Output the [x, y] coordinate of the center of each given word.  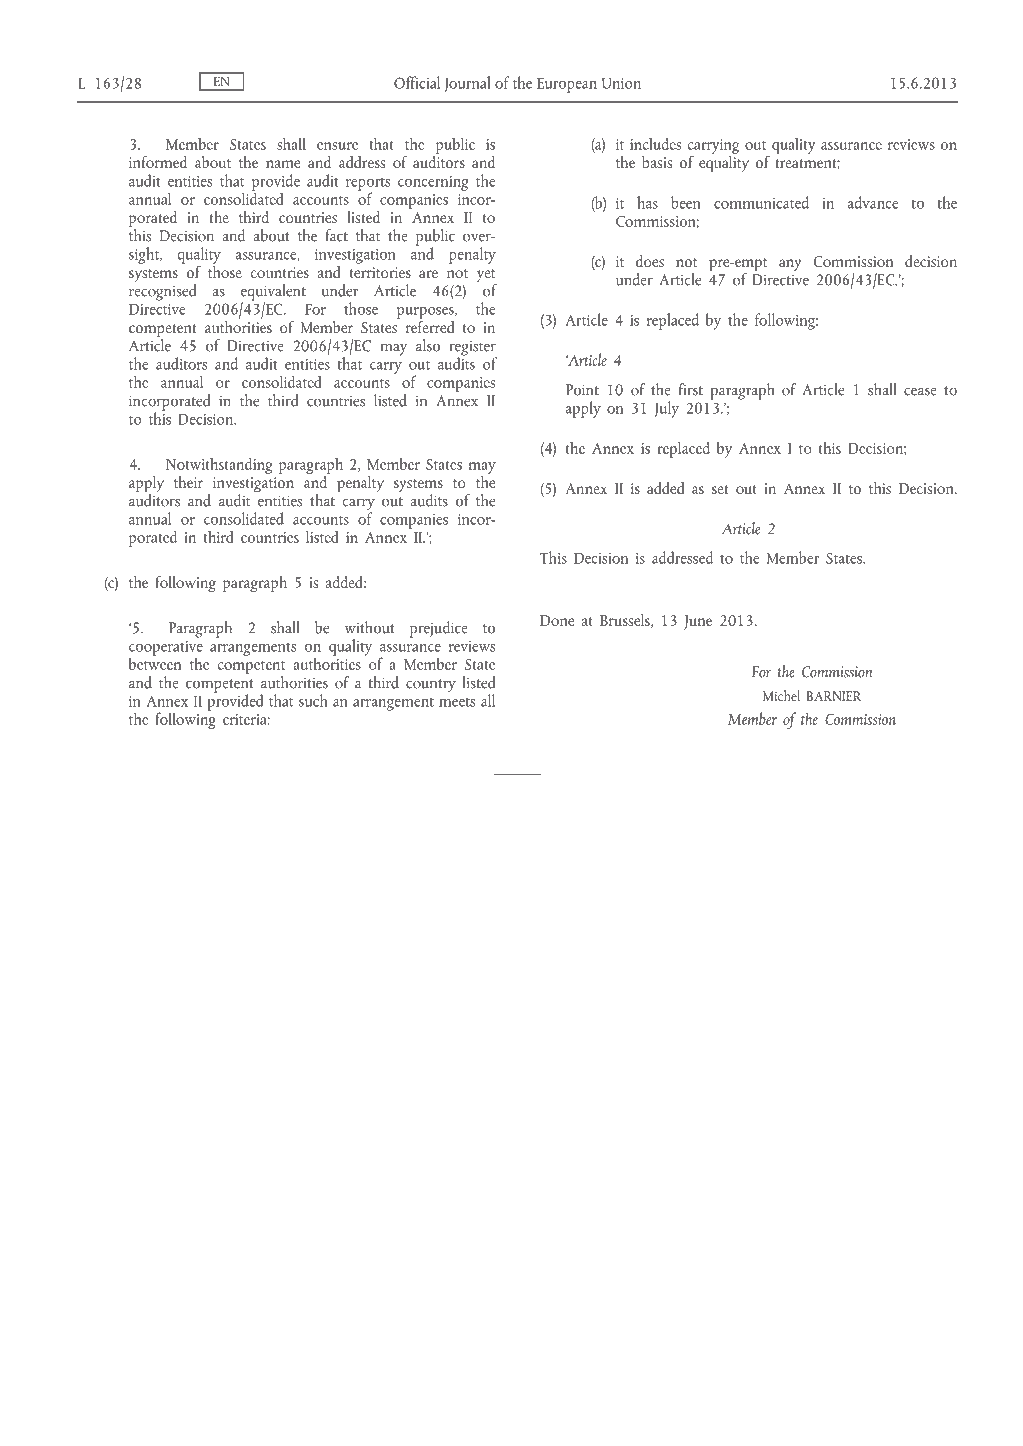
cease [920, 391]
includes [655, 143]
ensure [337, 146]
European [567, 85]
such [313, 700]
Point [582, 390]
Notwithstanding [219, 465]
